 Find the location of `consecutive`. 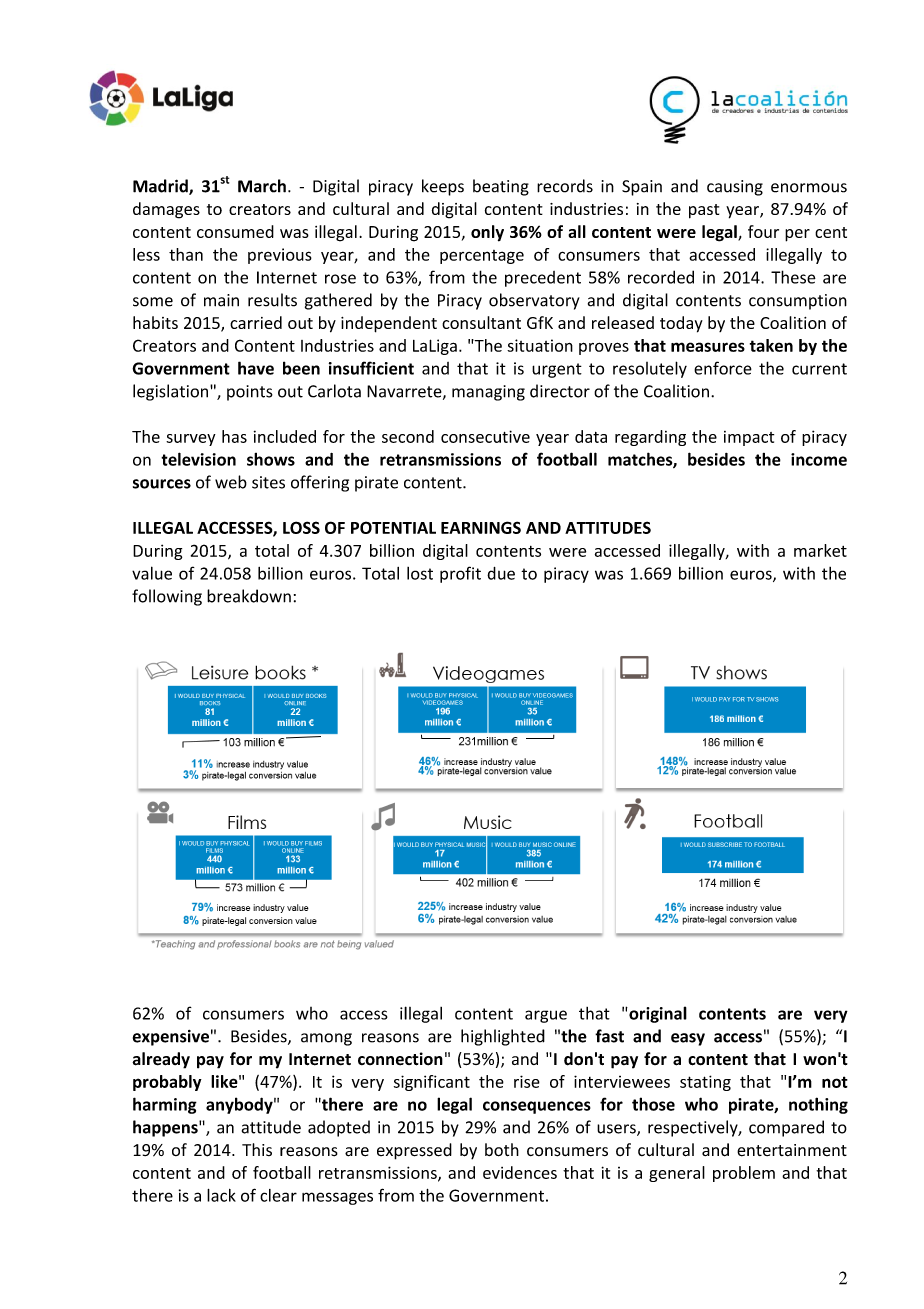

consecutive is located at coordinates (485, 436).
